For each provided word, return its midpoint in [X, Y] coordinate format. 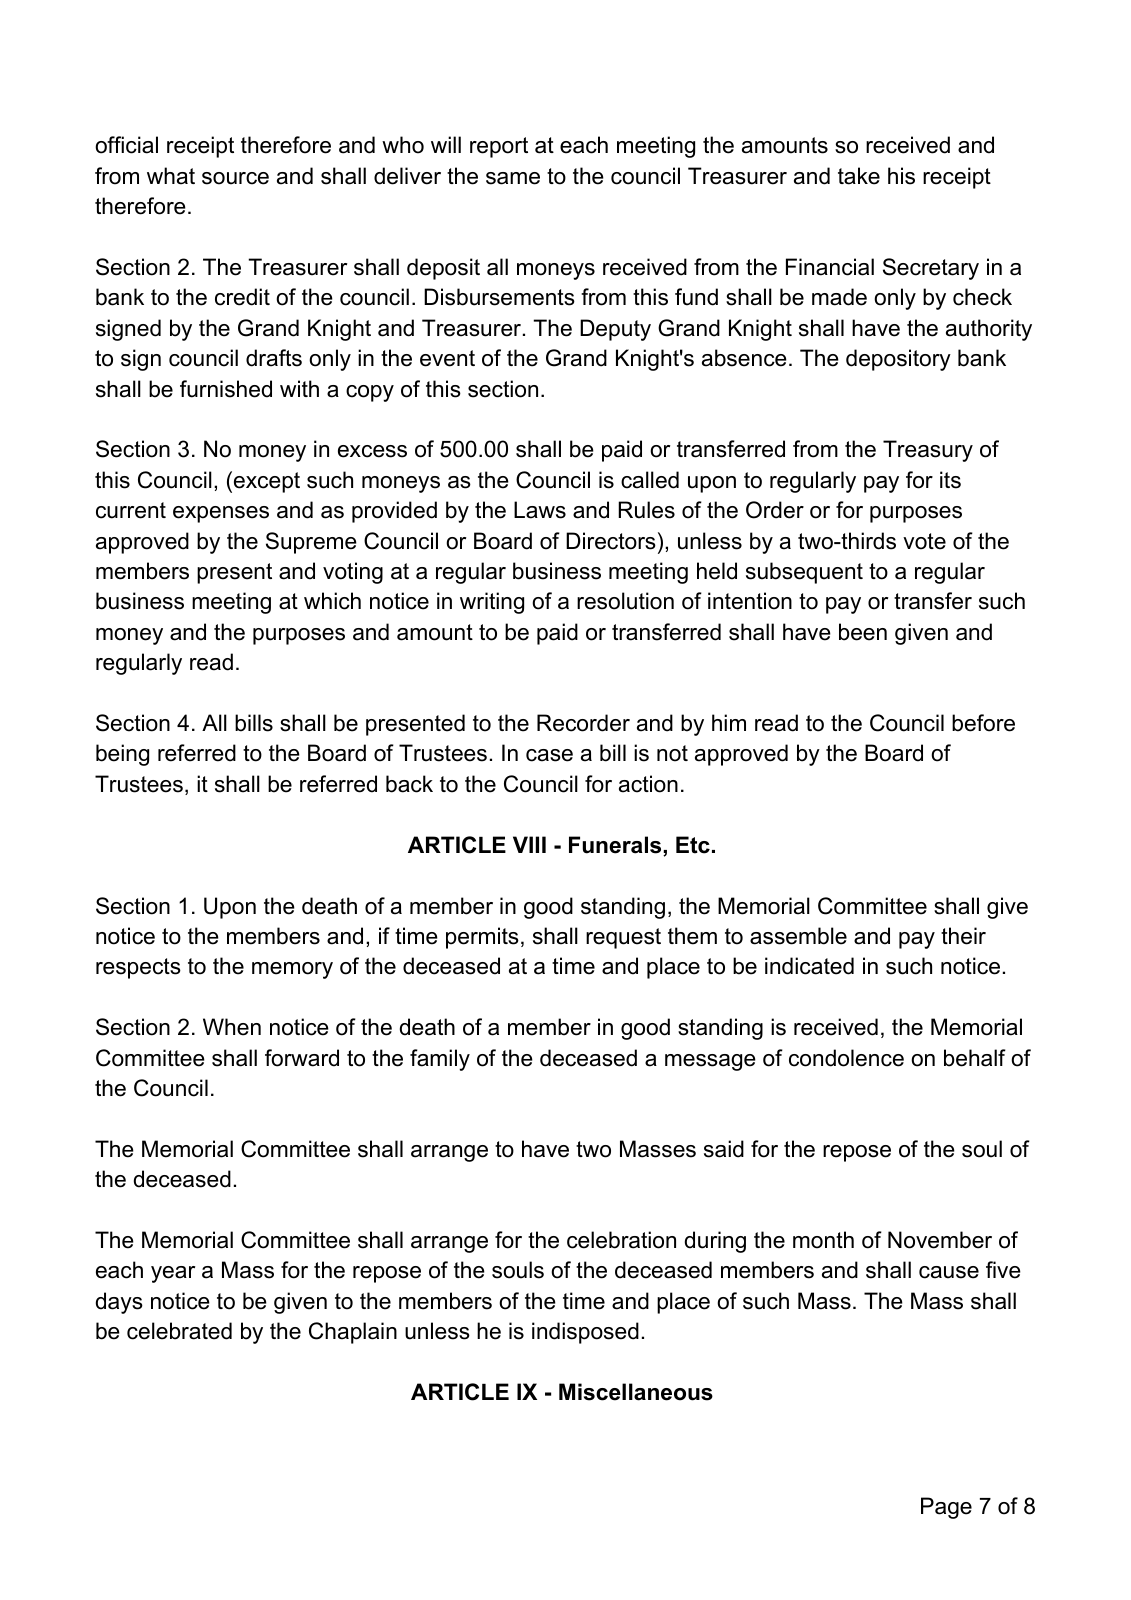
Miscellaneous [636, 1392]
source [235, 178]
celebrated [179, 1331]
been [863, 632]
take [859, 176]
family [440, 1060]
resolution [625, 601]
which [332, 601]
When [232, 1027]
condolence [846, 1058]
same [513, 178]
